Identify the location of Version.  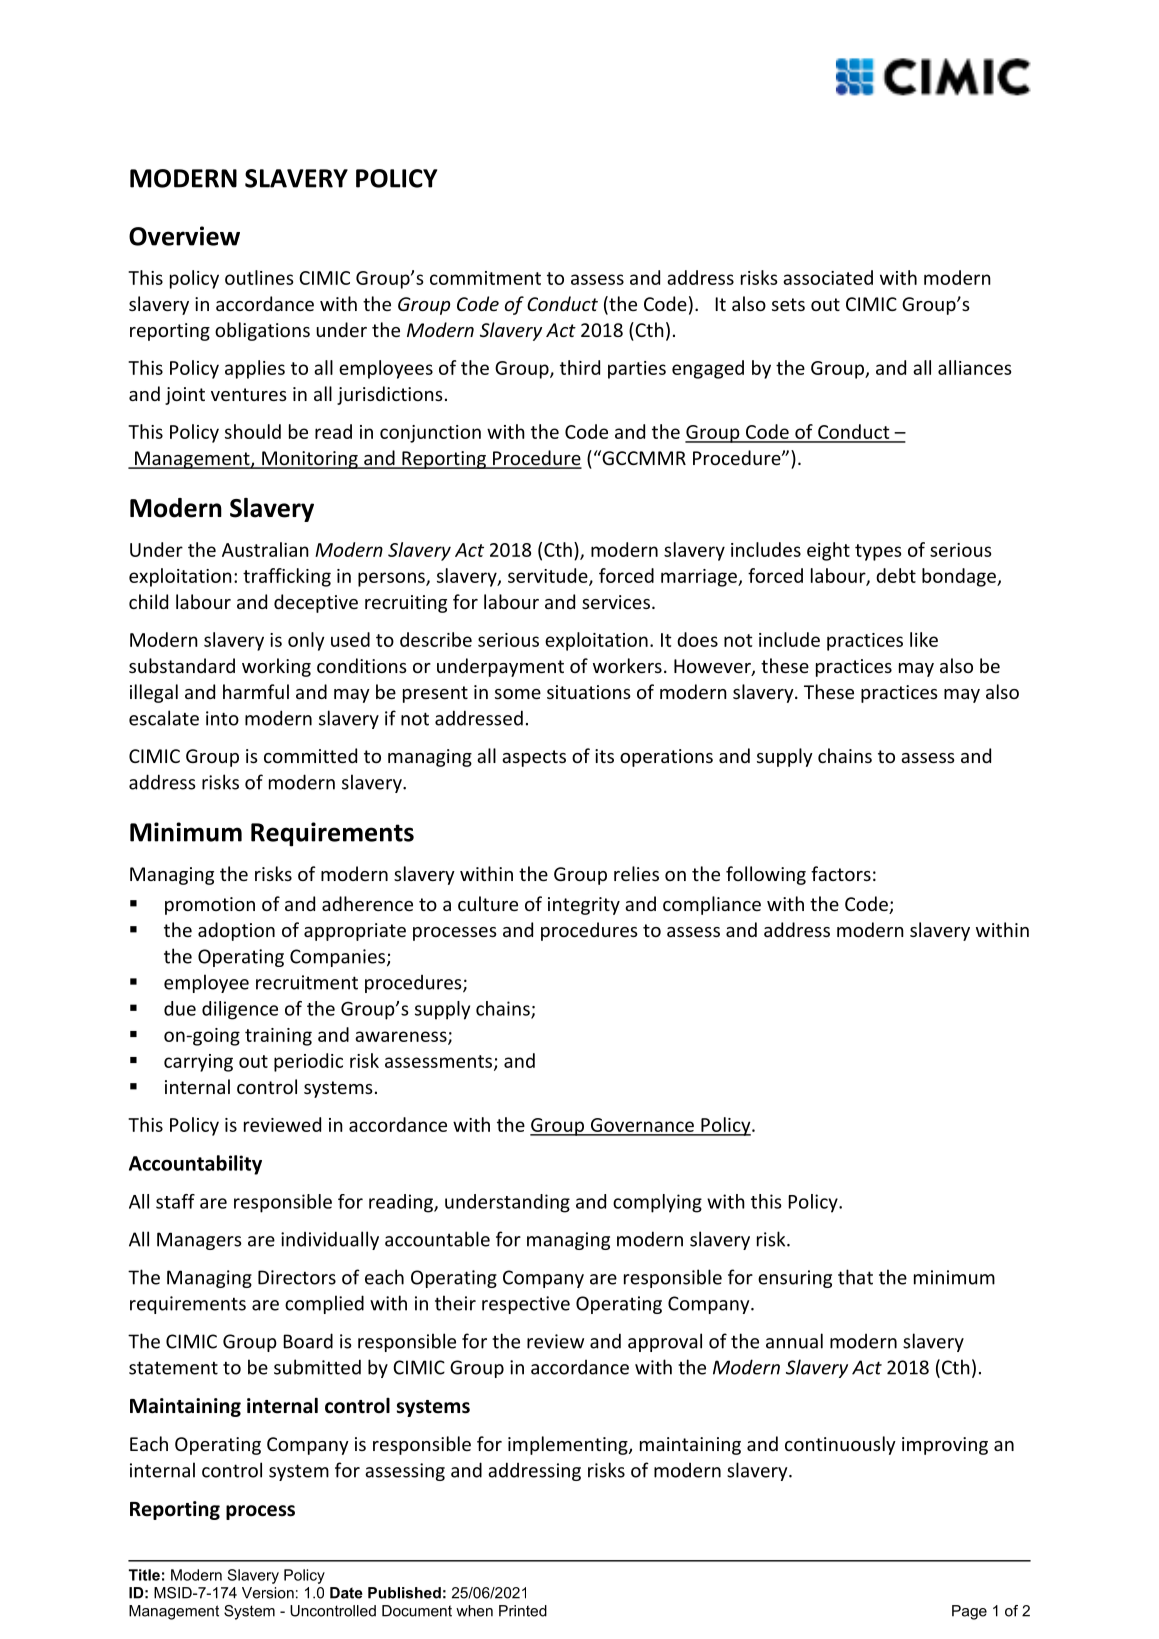
(268, 1593).
